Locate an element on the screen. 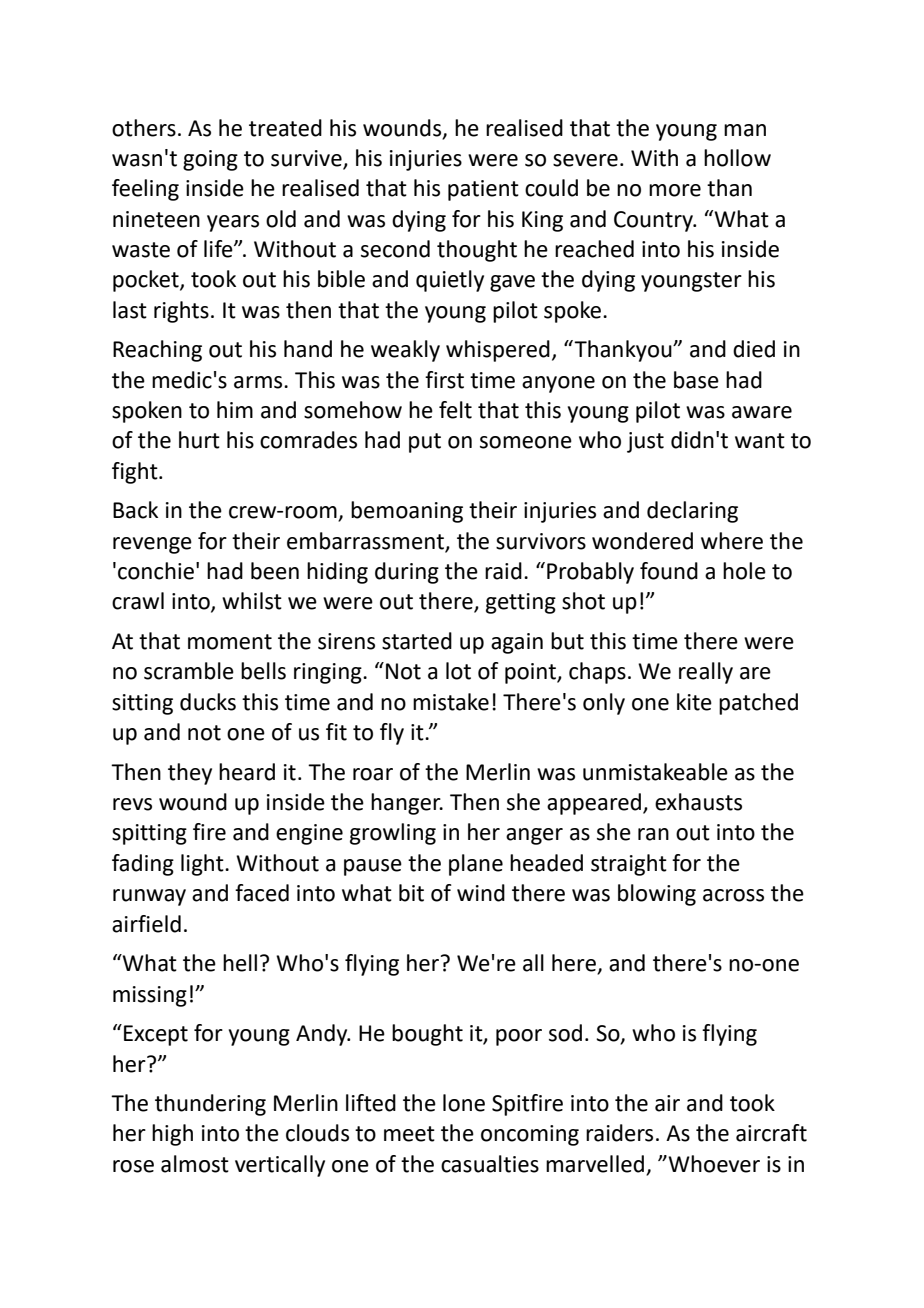 The image size is (924, 1308). going is located at coordinates (210, 160).
